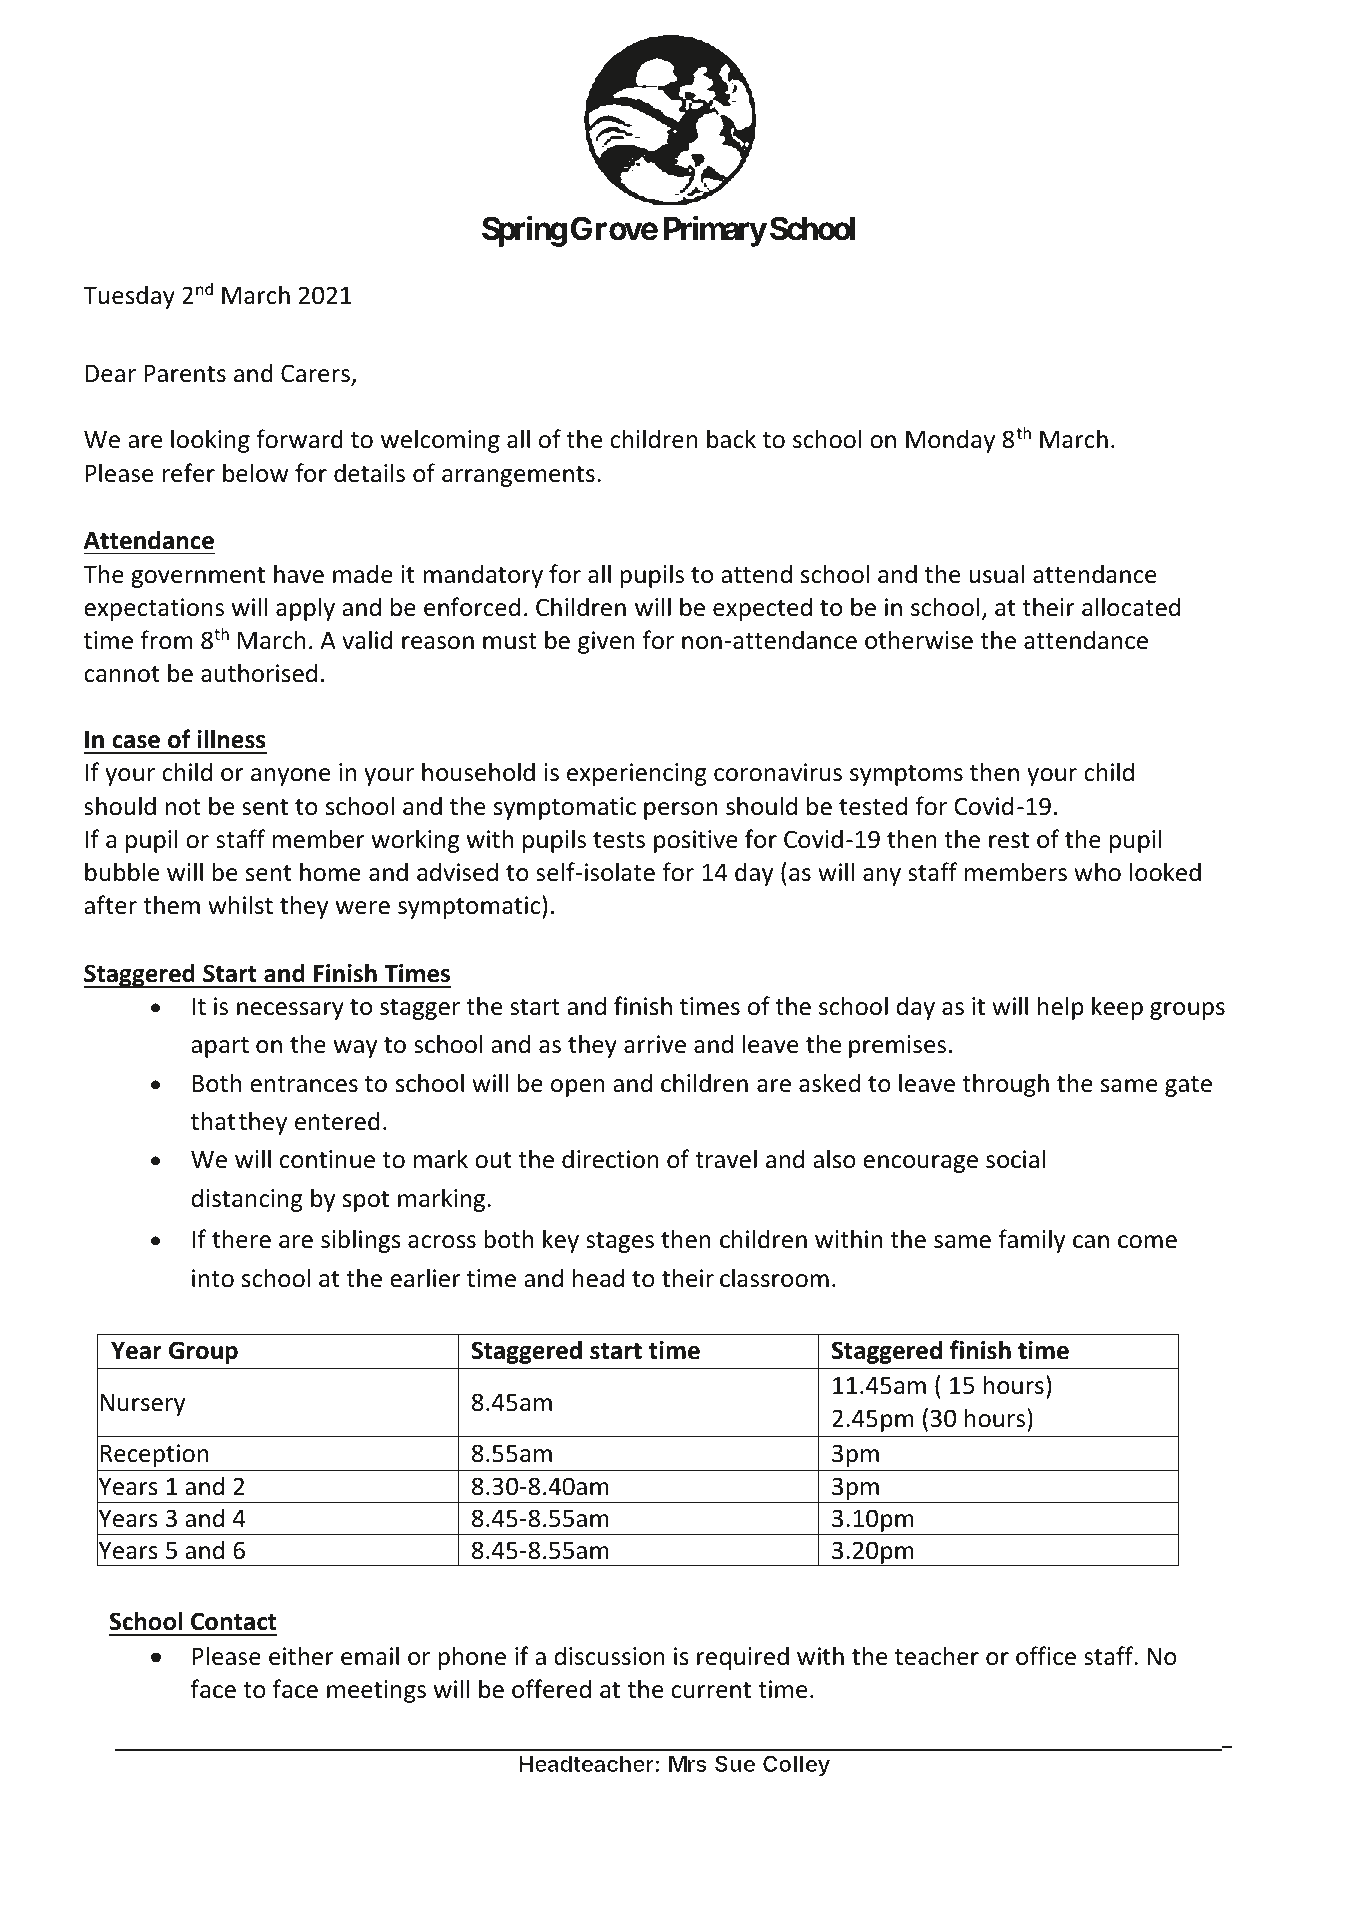  Describe the element at coordinates (384, 1789) in the image. I see `Road` at that location.
